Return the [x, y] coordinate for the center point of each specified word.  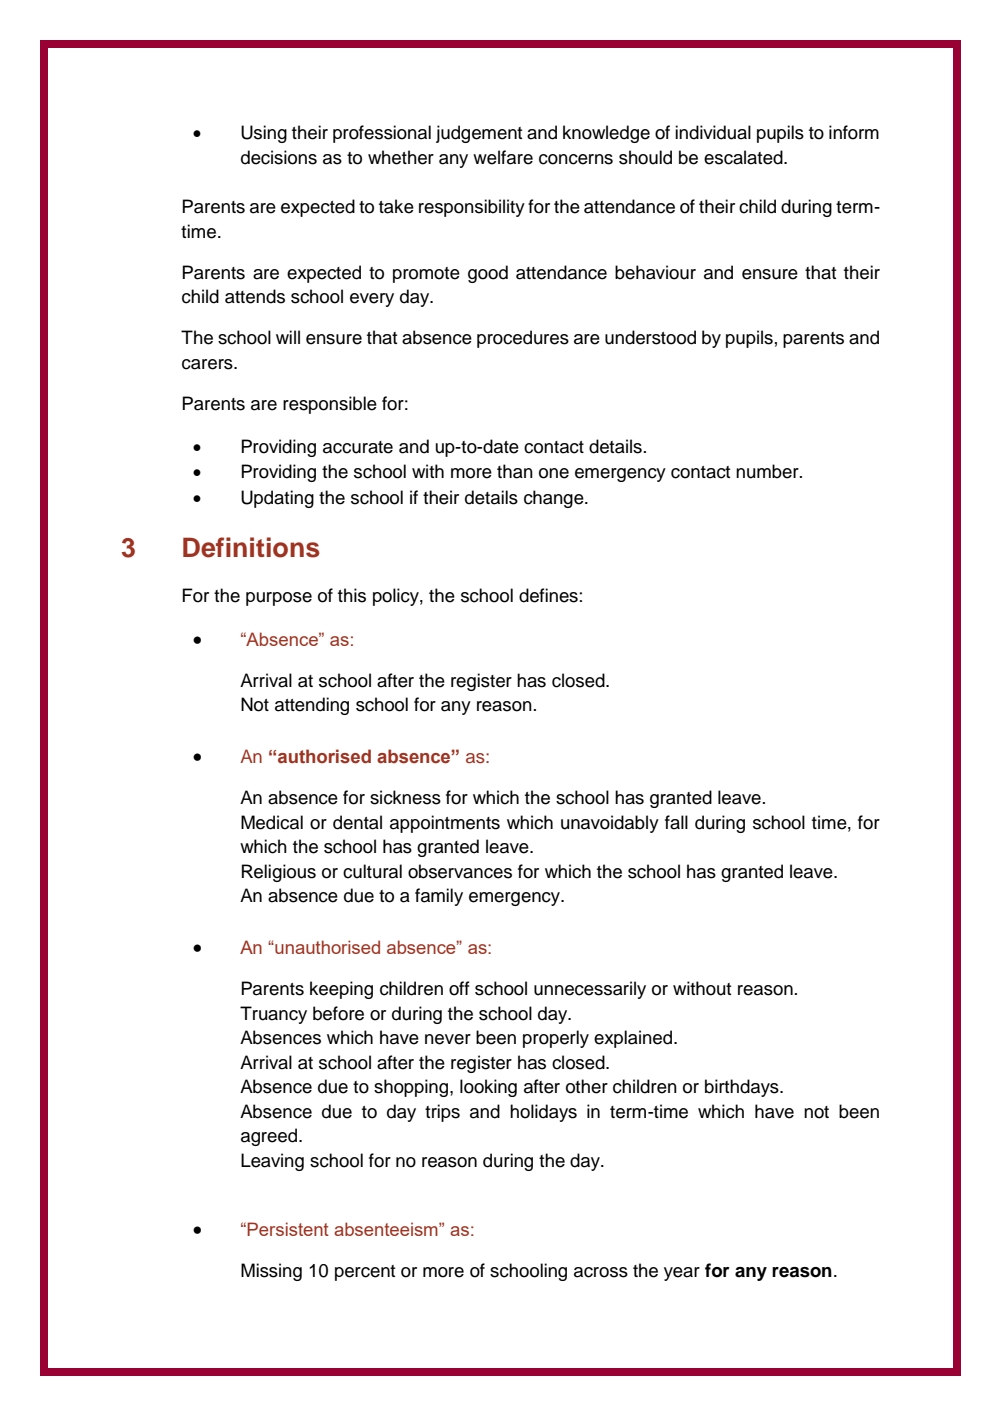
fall [676, 822]
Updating [277, 499]
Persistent [288, 1229]
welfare [503, 157]
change [555, 499]
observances [460, 871]
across [601, 1272]
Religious [279, 873]
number [768, 471]
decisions [279, 157]
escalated [744, 157]
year [682, 1274]
